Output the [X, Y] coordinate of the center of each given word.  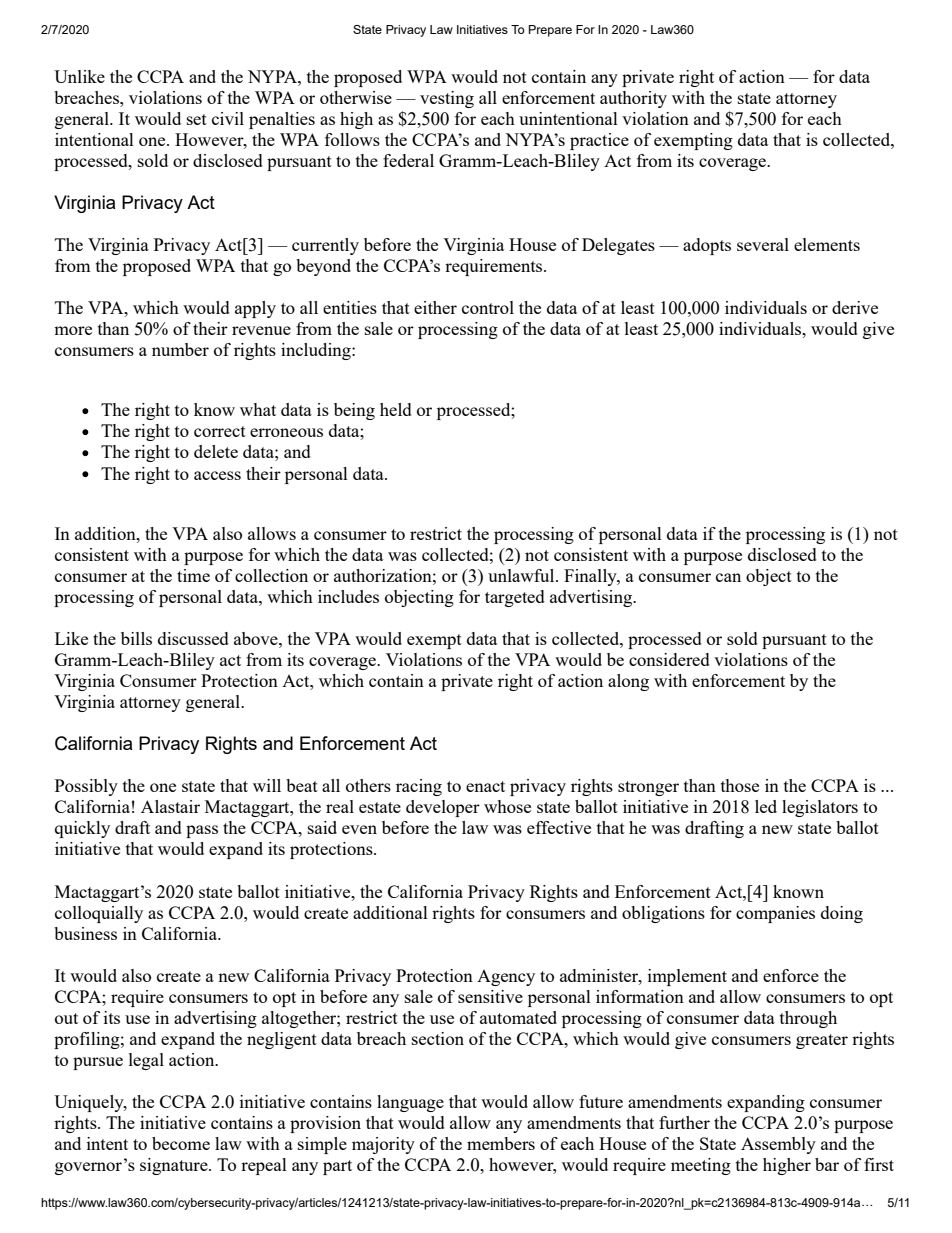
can [728, 577]
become [181, 1143]
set [197, 119]
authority [633, 99]
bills [136, 638]
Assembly [778, 1145]
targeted [515, 598]
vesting [447, 99]
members [501, 1143]
